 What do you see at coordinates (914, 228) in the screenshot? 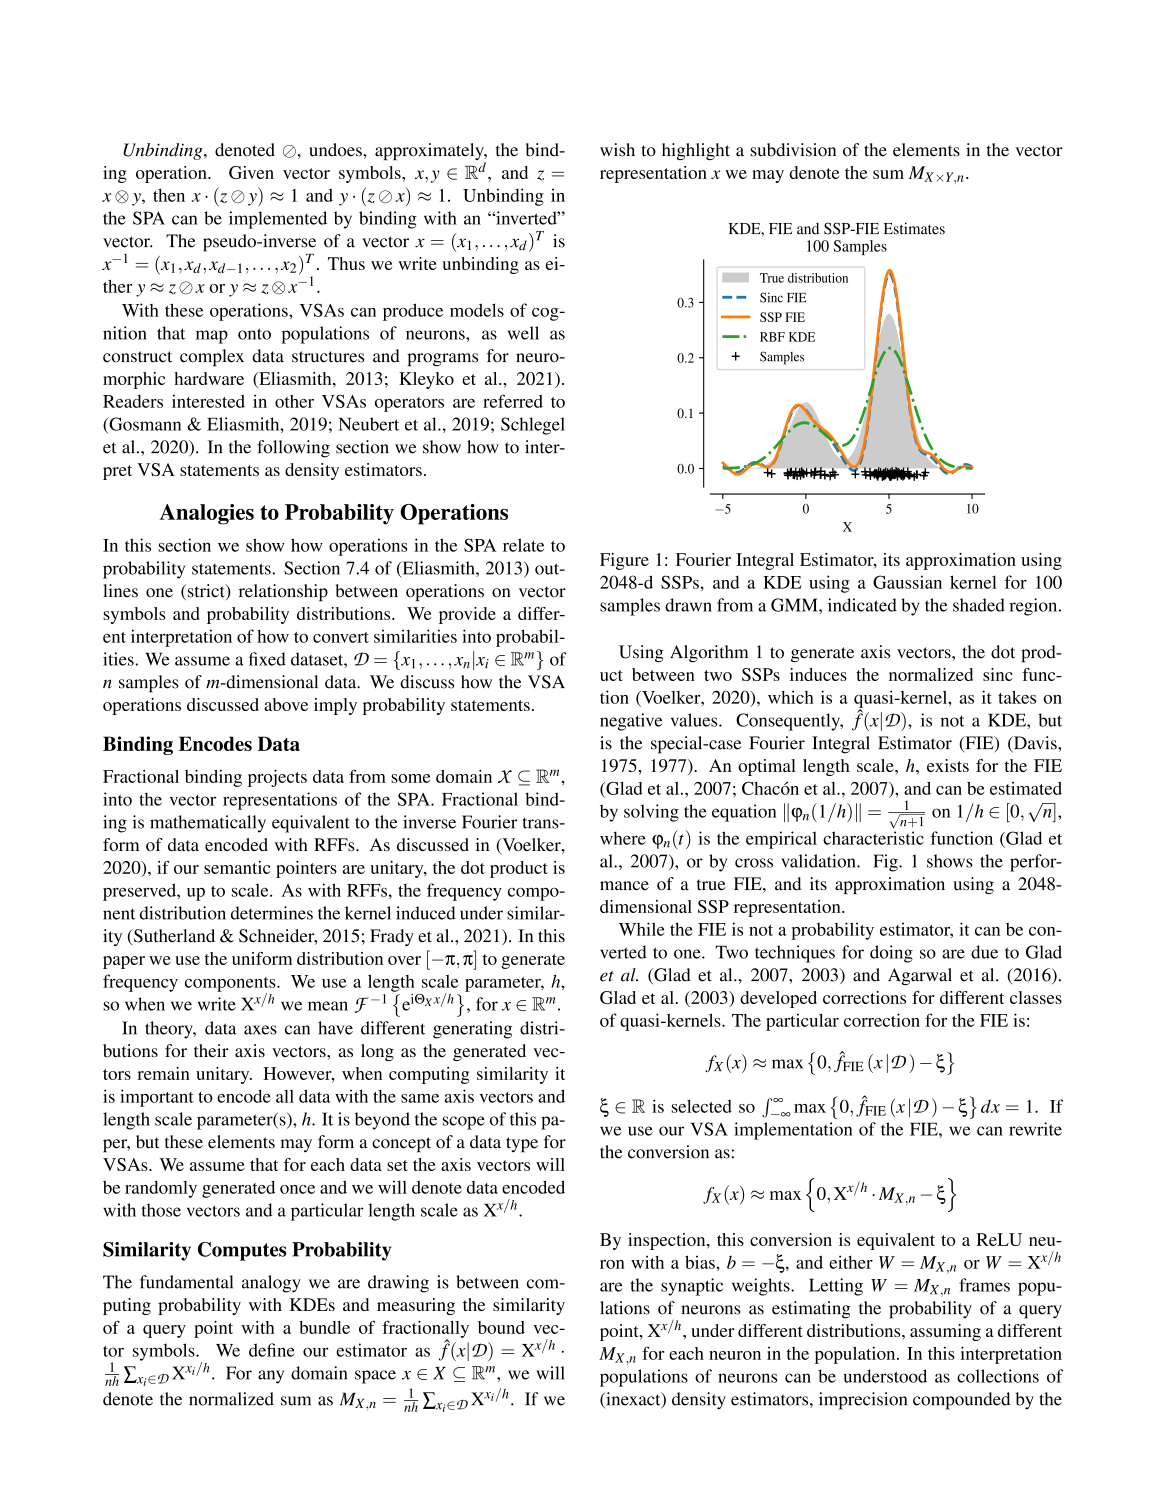
I see `Estimates` at bounding box center [914, 228].
